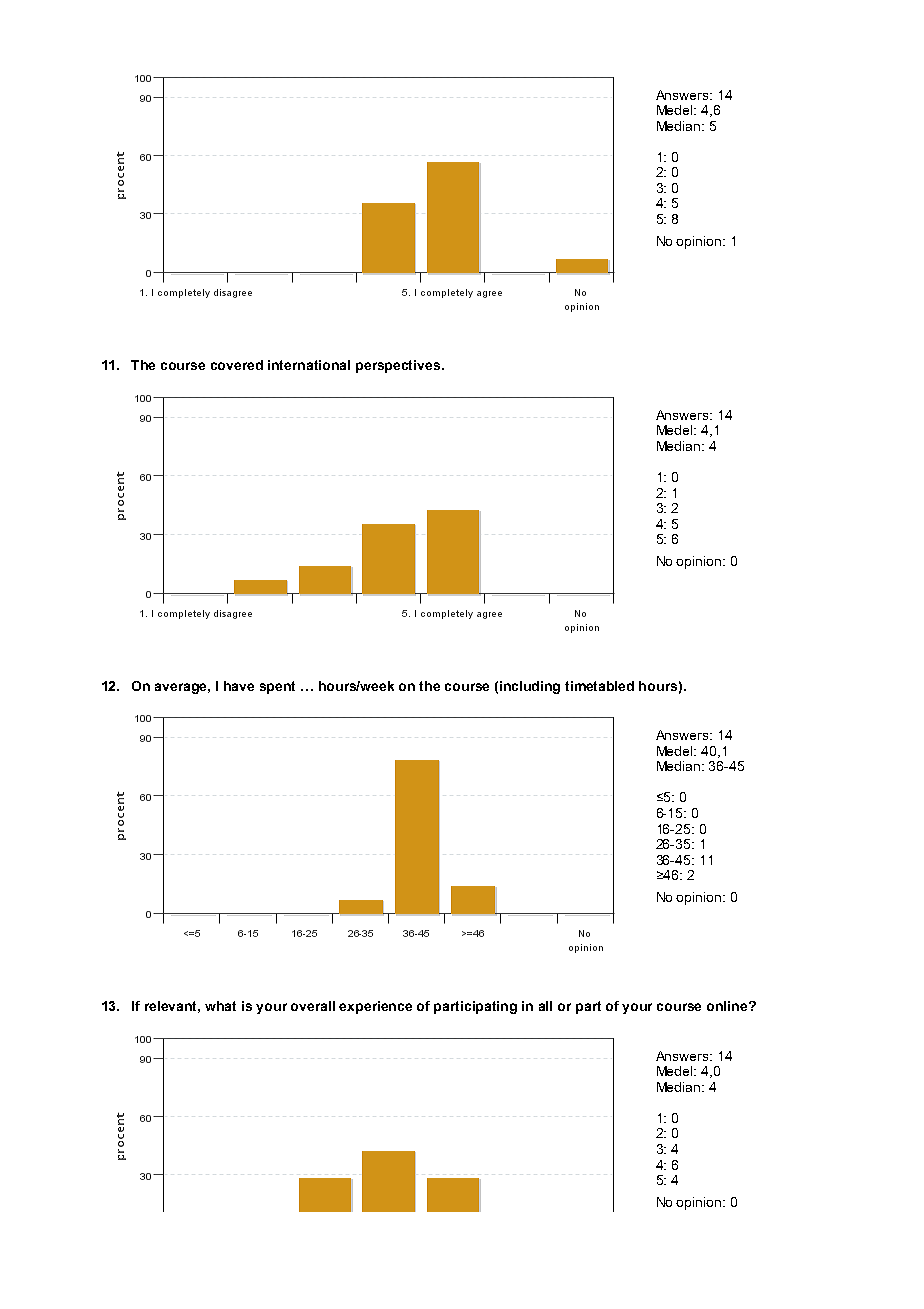 The width and height of the screenshot is (924, 1309). Describe the element at coordinates (277, 687) in the screenshot. I see `spent` at that location.
